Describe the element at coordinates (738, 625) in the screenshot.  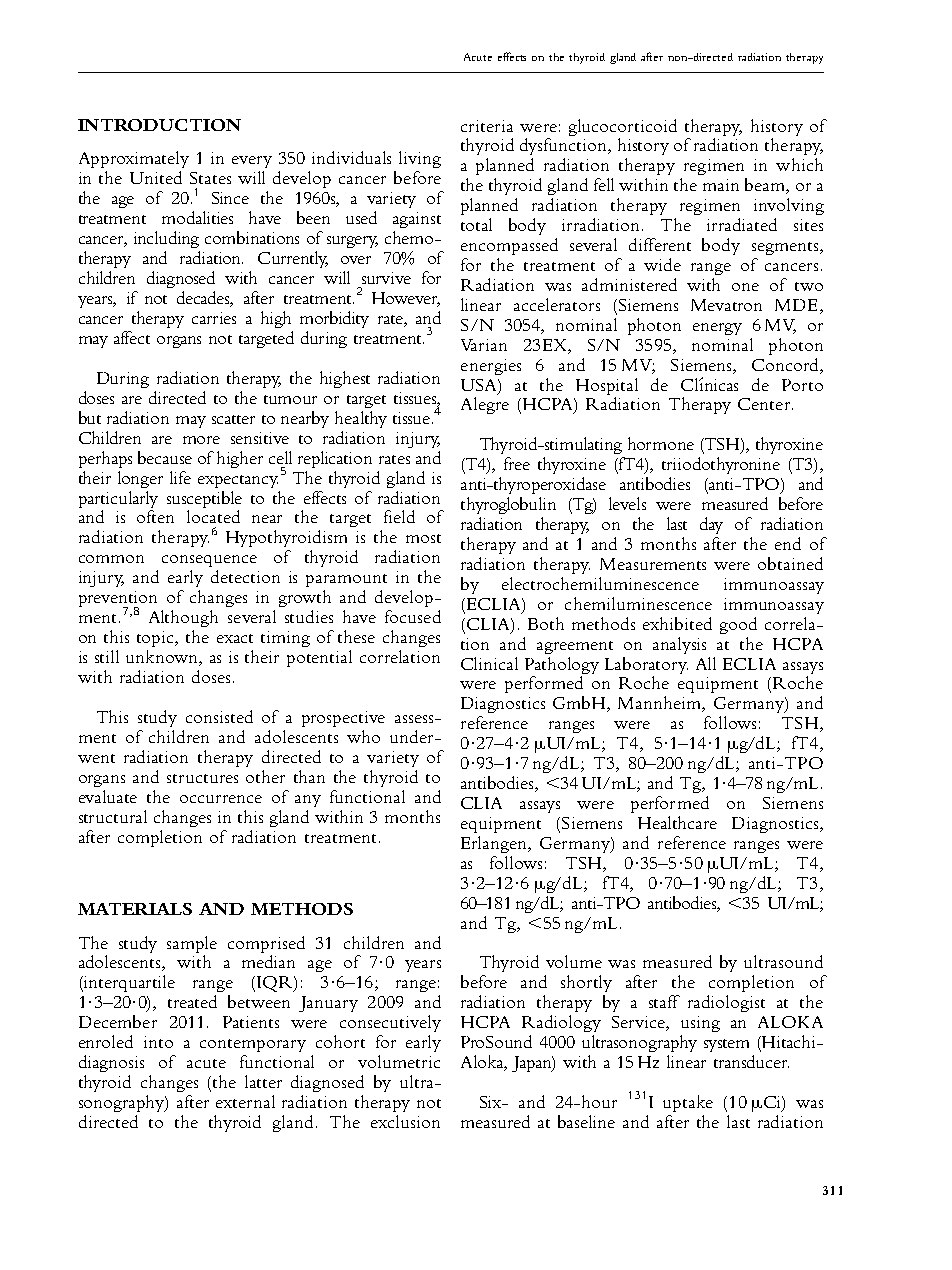
I see `good` at that location.
